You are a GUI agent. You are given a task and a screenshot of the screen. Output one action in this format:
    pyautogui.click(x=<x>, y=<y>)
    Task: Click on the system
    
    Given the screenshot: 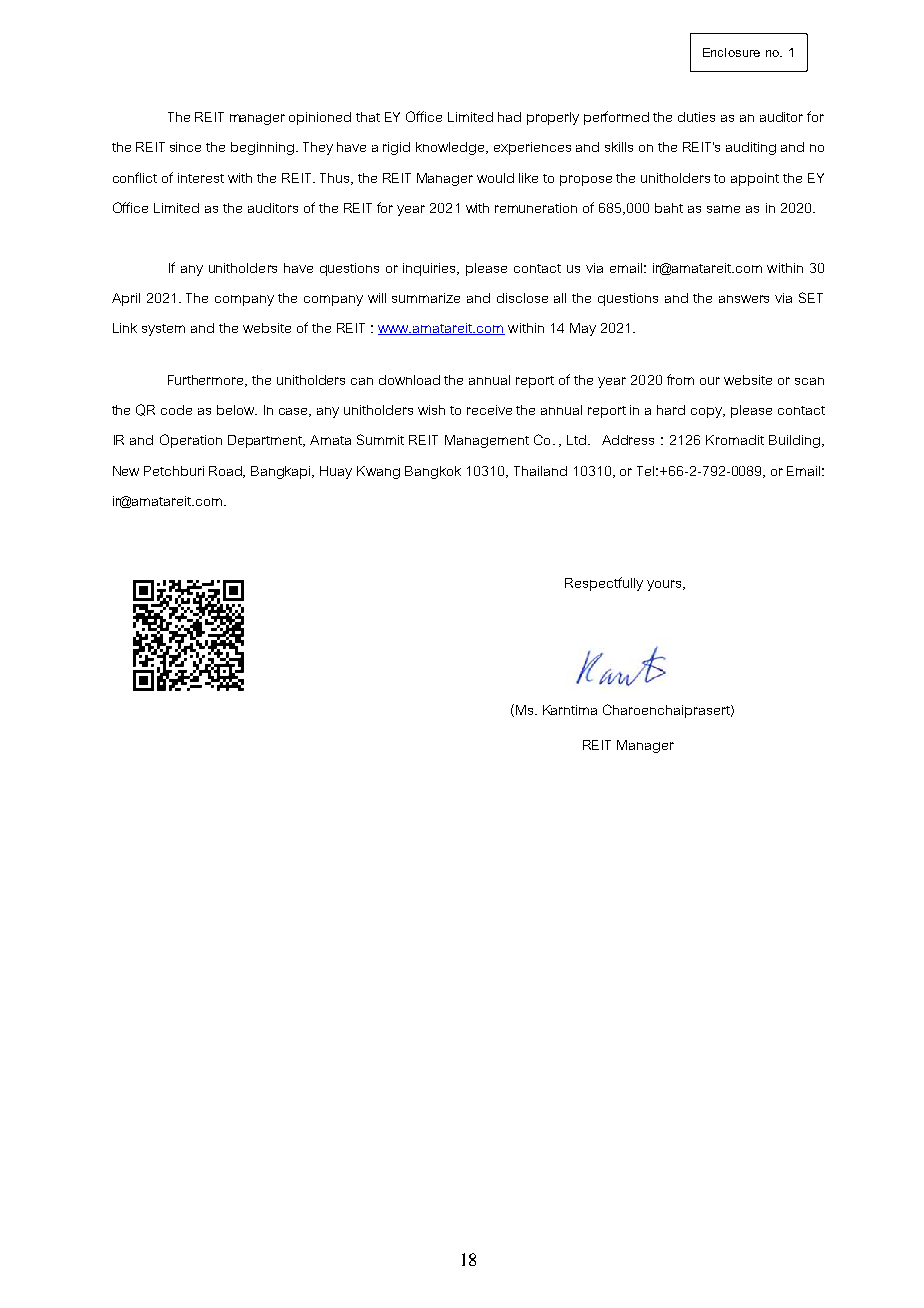 What is the action you would take?
    pyautogui.click(x=163, y=330)
